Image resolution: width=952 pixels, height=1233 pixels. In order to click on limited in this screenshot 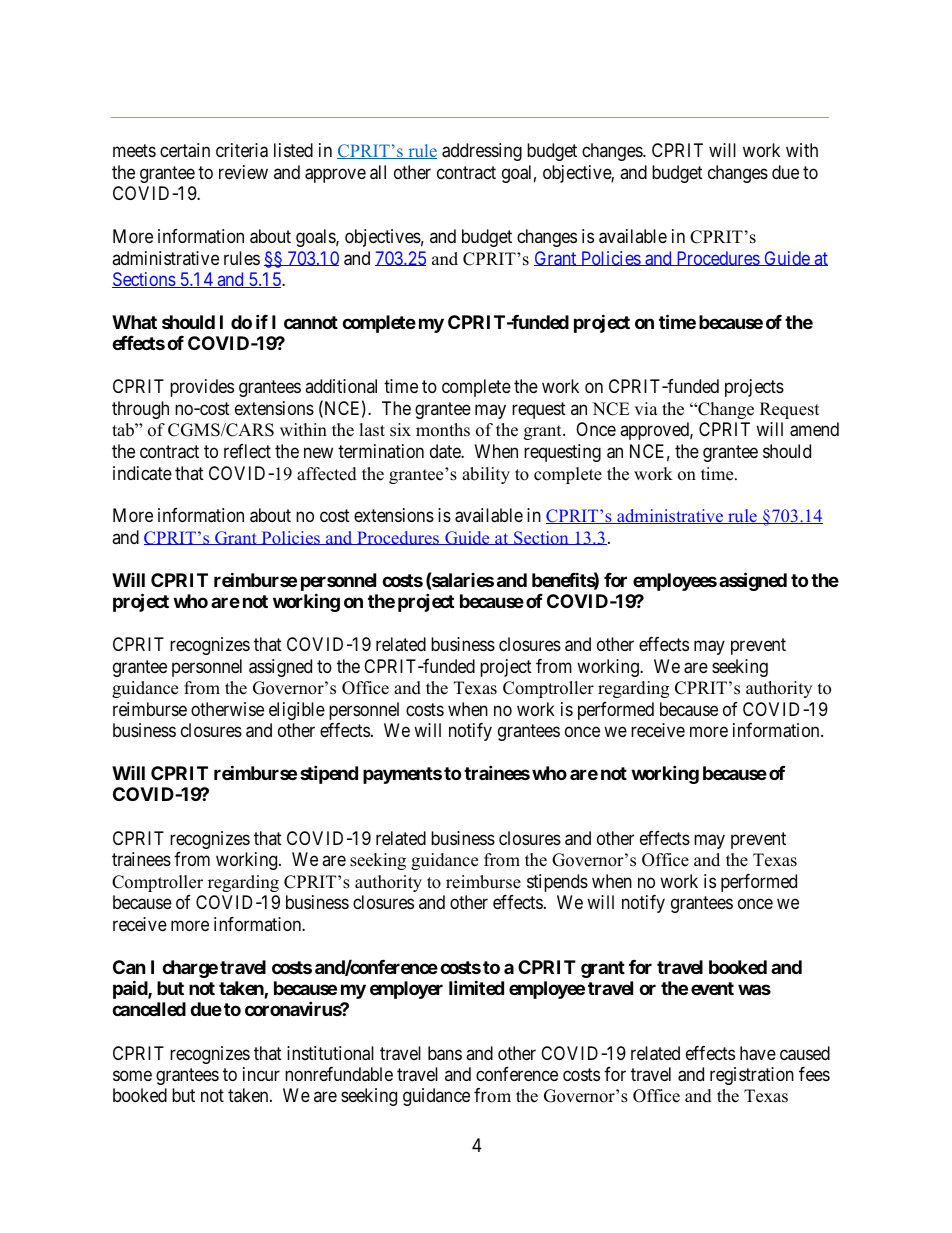, I will do `click(476, 987)`.
